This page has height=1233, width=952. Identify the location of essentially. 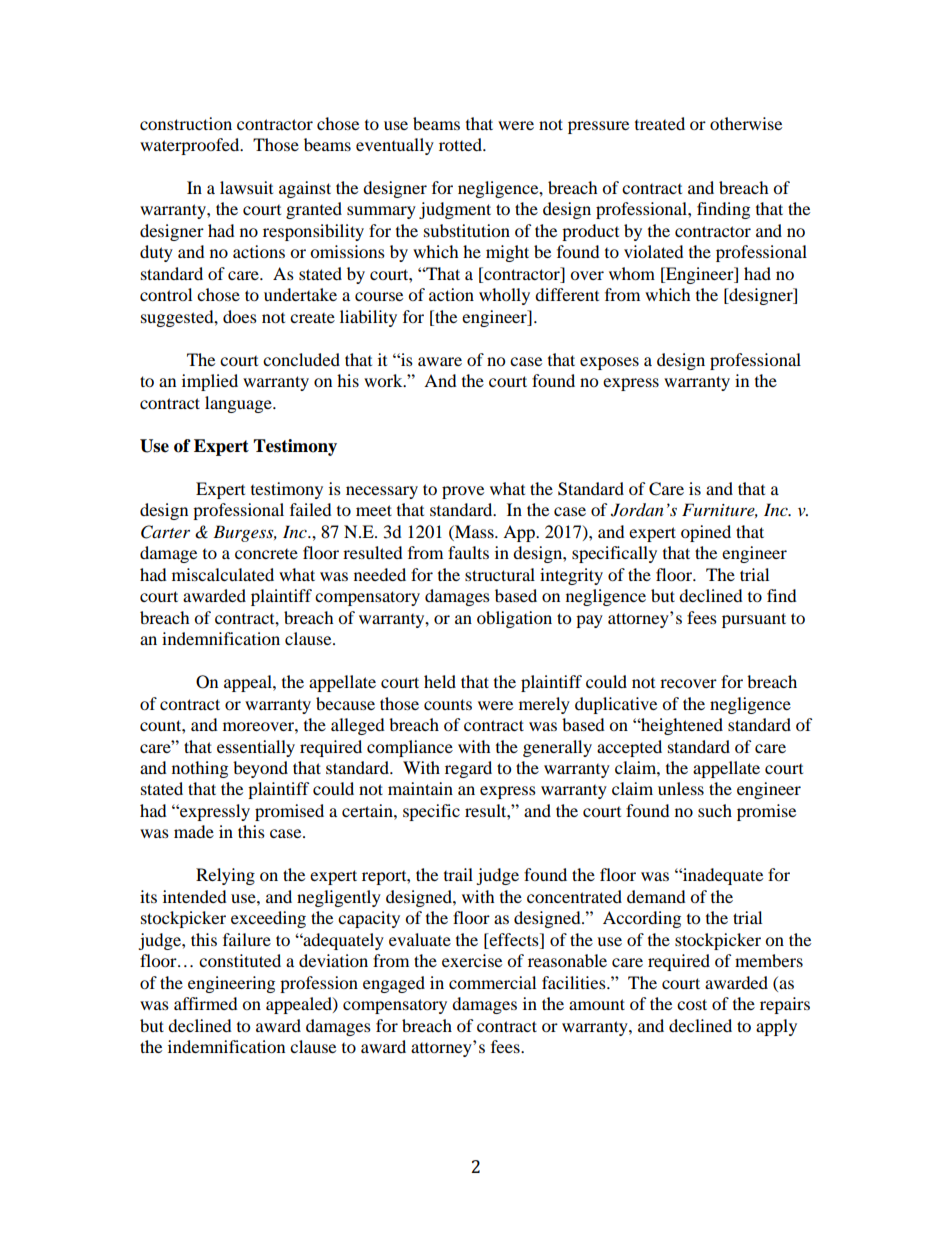
(256, 748).
